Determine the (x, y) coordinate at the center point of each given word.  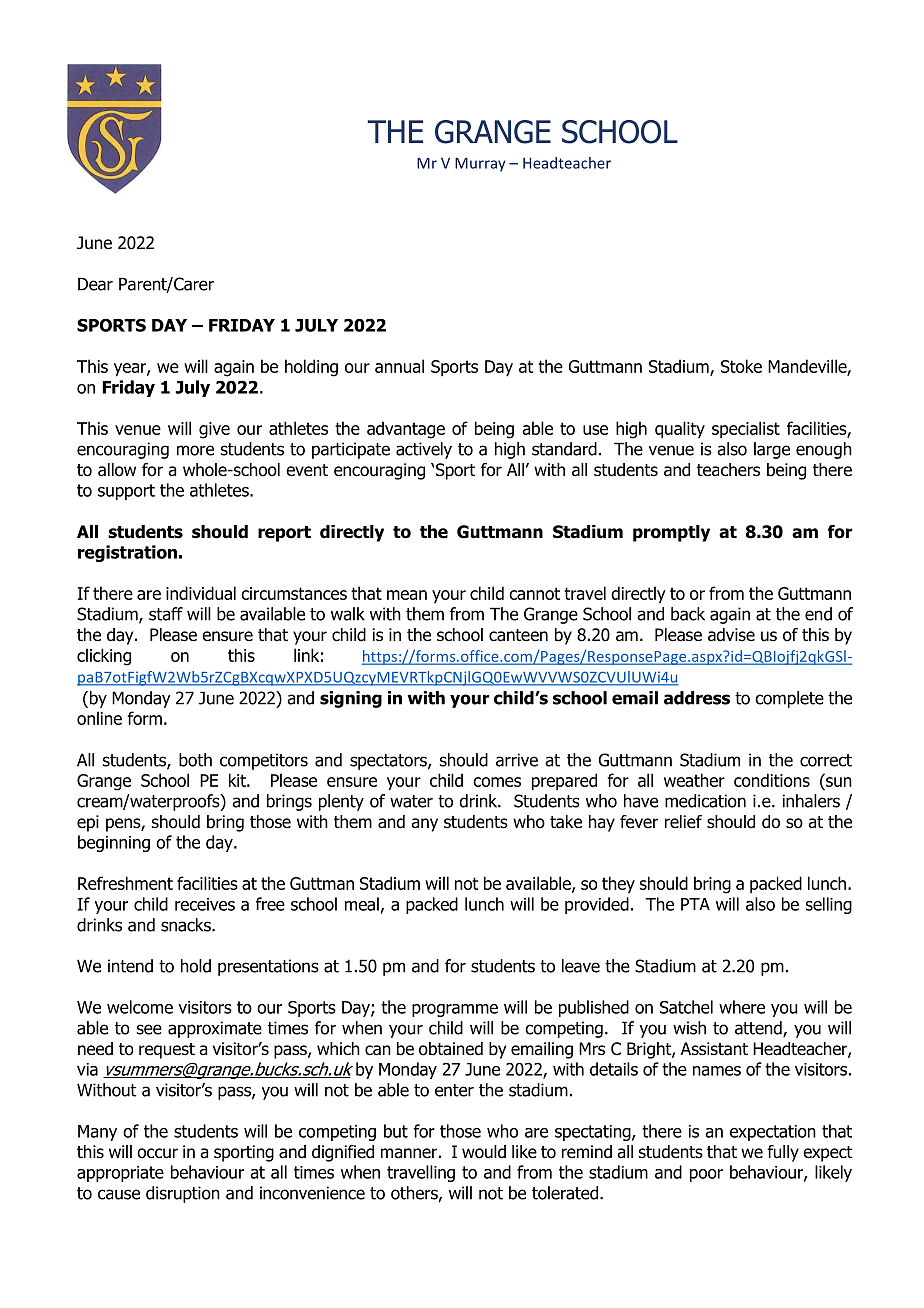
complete (789, 699)
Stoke (741, 366)
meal (362, 904)
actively (424, 450)
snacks (187, 925)
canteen (518, 635)
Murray (480, 164)
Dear (95, 284)
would (484, 1152)
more (195, 450)
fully (783, 1153)
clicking (104, 657)
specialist (746, 430)
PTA (695, 904)
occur (157, 1153)
